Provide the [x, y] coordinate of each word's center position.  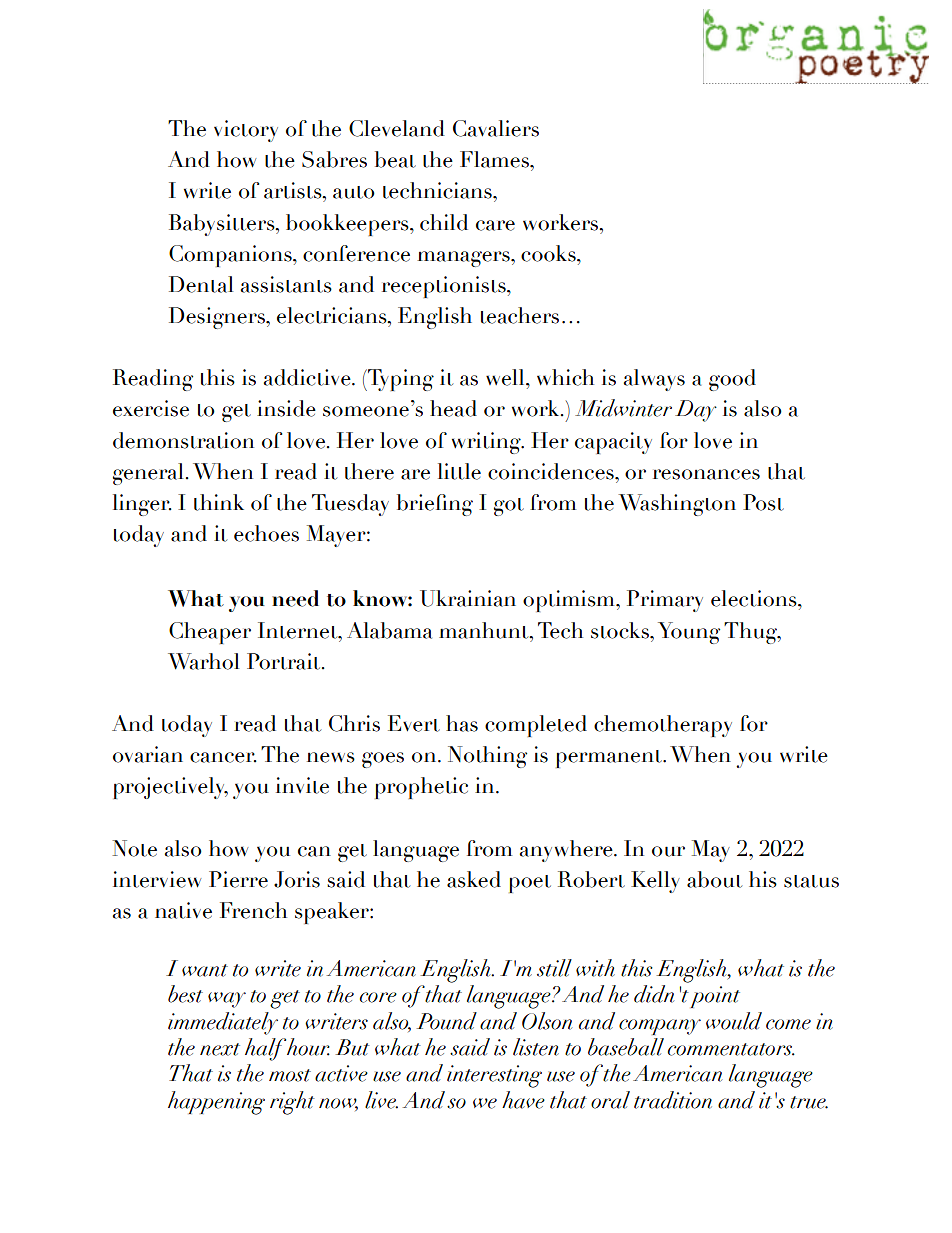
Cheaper [210, 633]
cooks [549, 253]
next [220, 1049]
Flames [495, 159]
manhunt [485, 630]
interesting [494, 1076]
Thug [751, 633]
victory [246, 131]
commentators [731, 1049]
